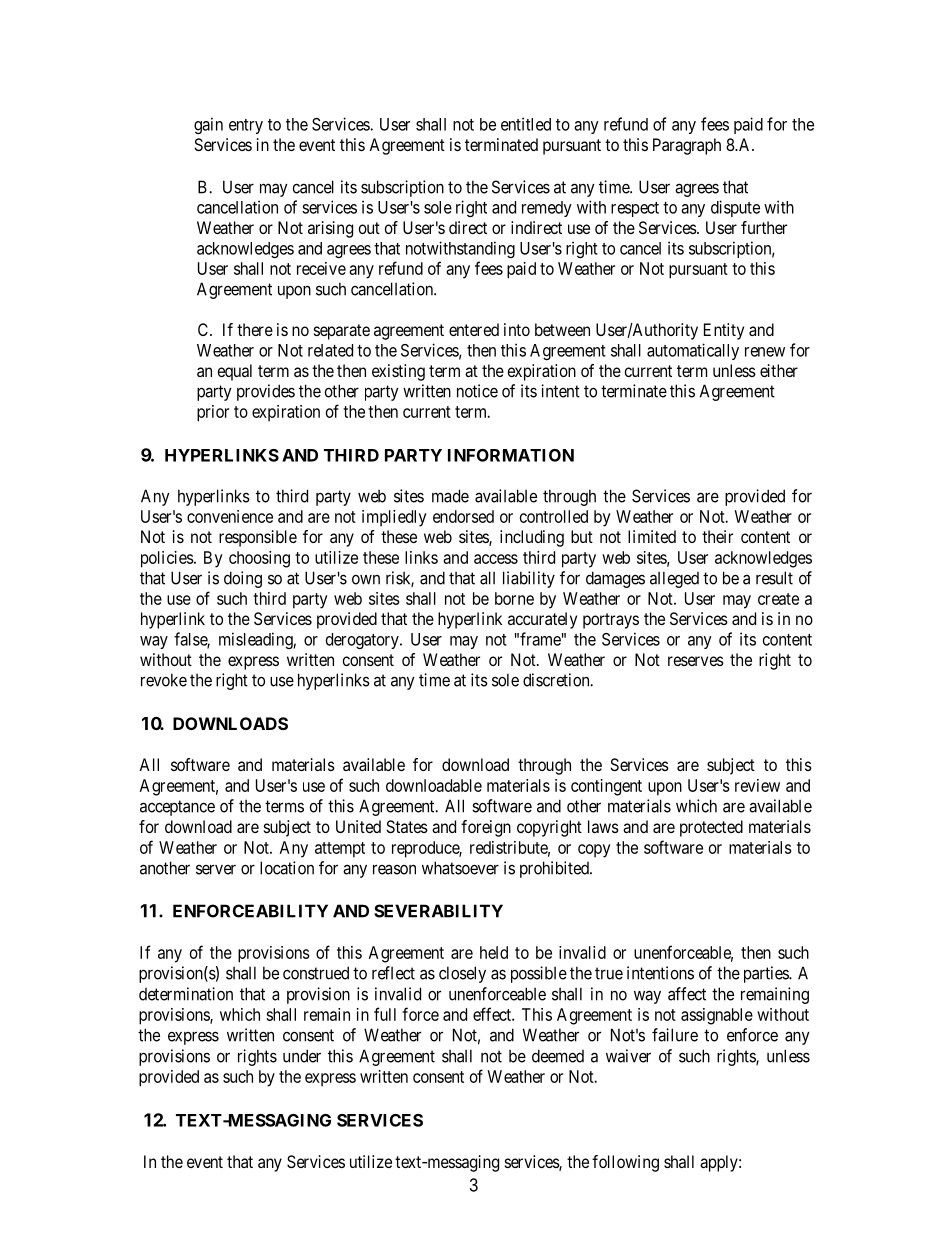 The image size is (952, 1233). I want to click on entry, so click(246, 126).
